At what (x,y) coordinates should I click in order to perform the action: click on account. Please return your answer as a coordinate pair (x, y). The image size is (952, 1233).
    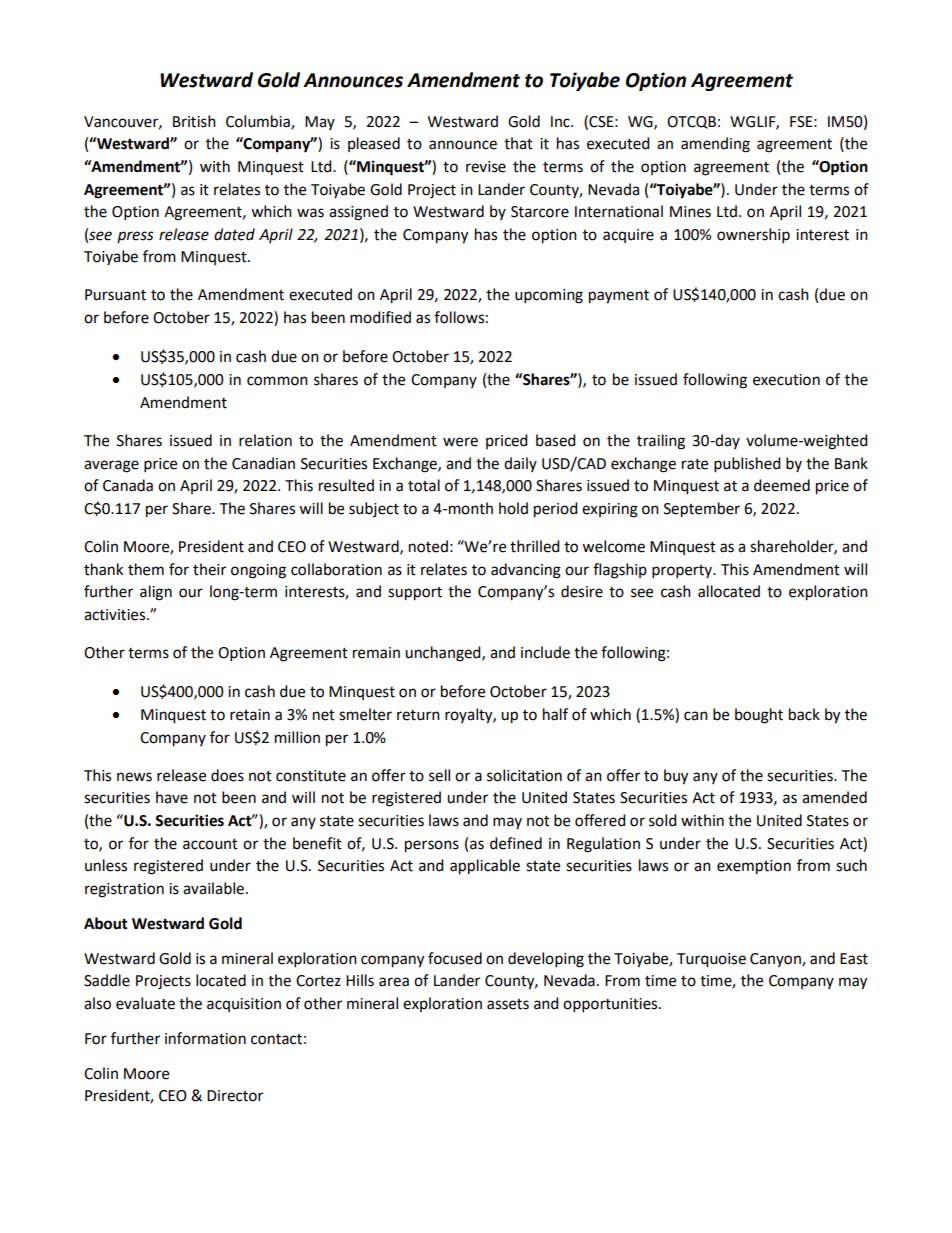
    Looking at the image, I should click on (210, 844).
